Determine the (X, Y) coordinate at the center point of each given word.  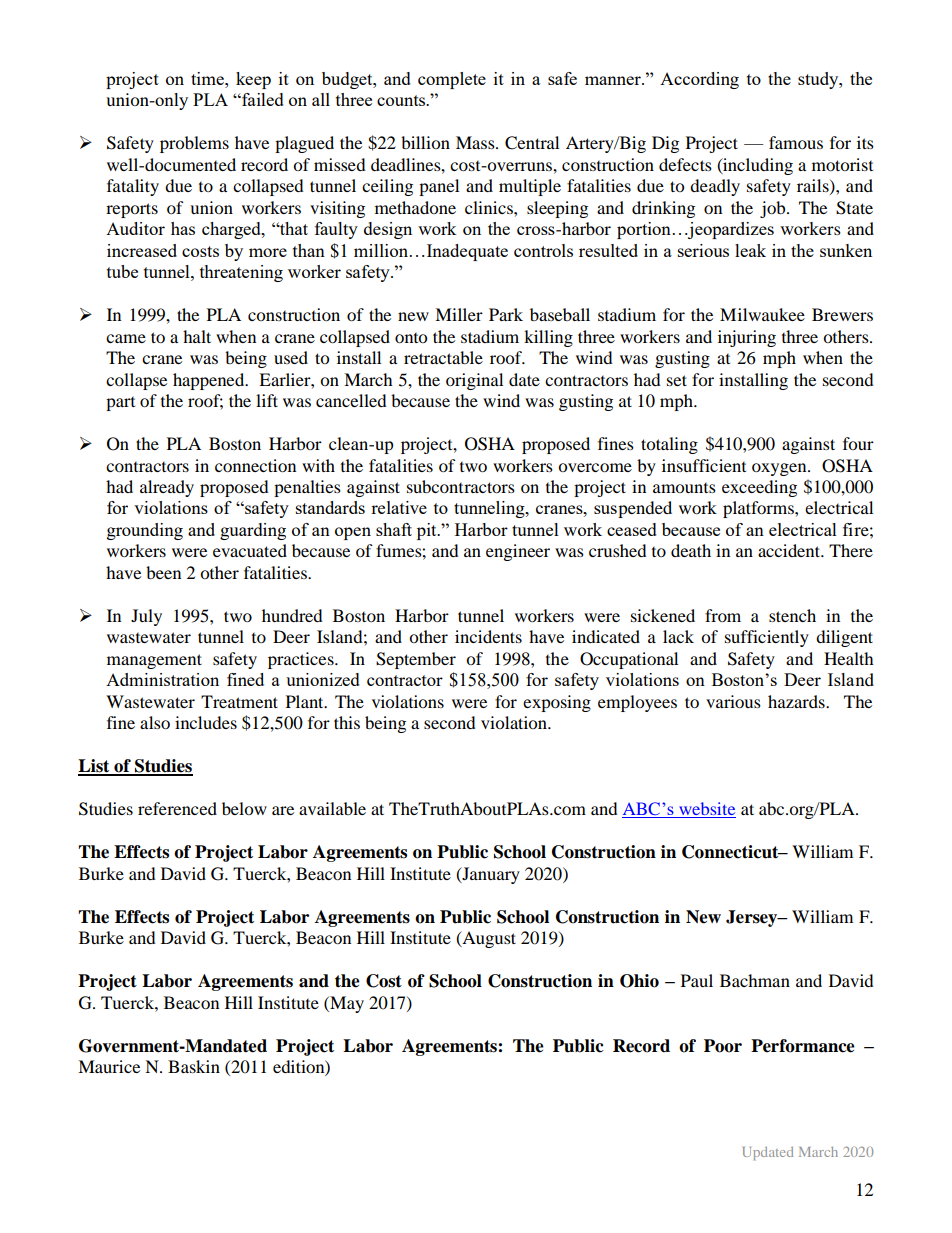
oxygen (780, 469)
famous (796, 142)
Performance (803, 1046)
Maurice (109, 1066)
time (208, 78)
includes (206, 722)
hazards (797, 701)
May (346, 1004)
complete (452, 80)
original (474, 381)
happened (210, 381)
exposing (557, 703)
